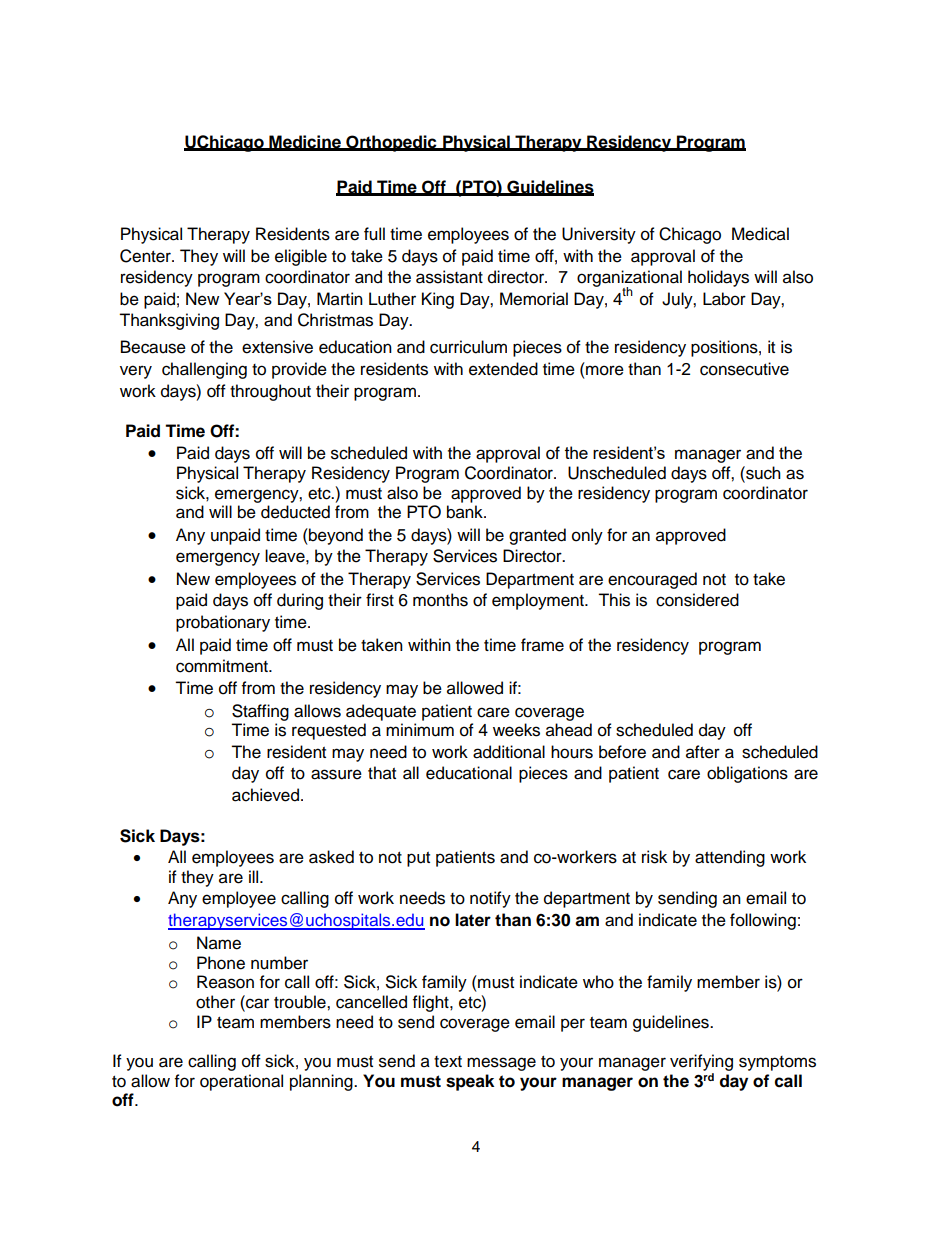  I want to click on consecutive, so click(744, 369).
